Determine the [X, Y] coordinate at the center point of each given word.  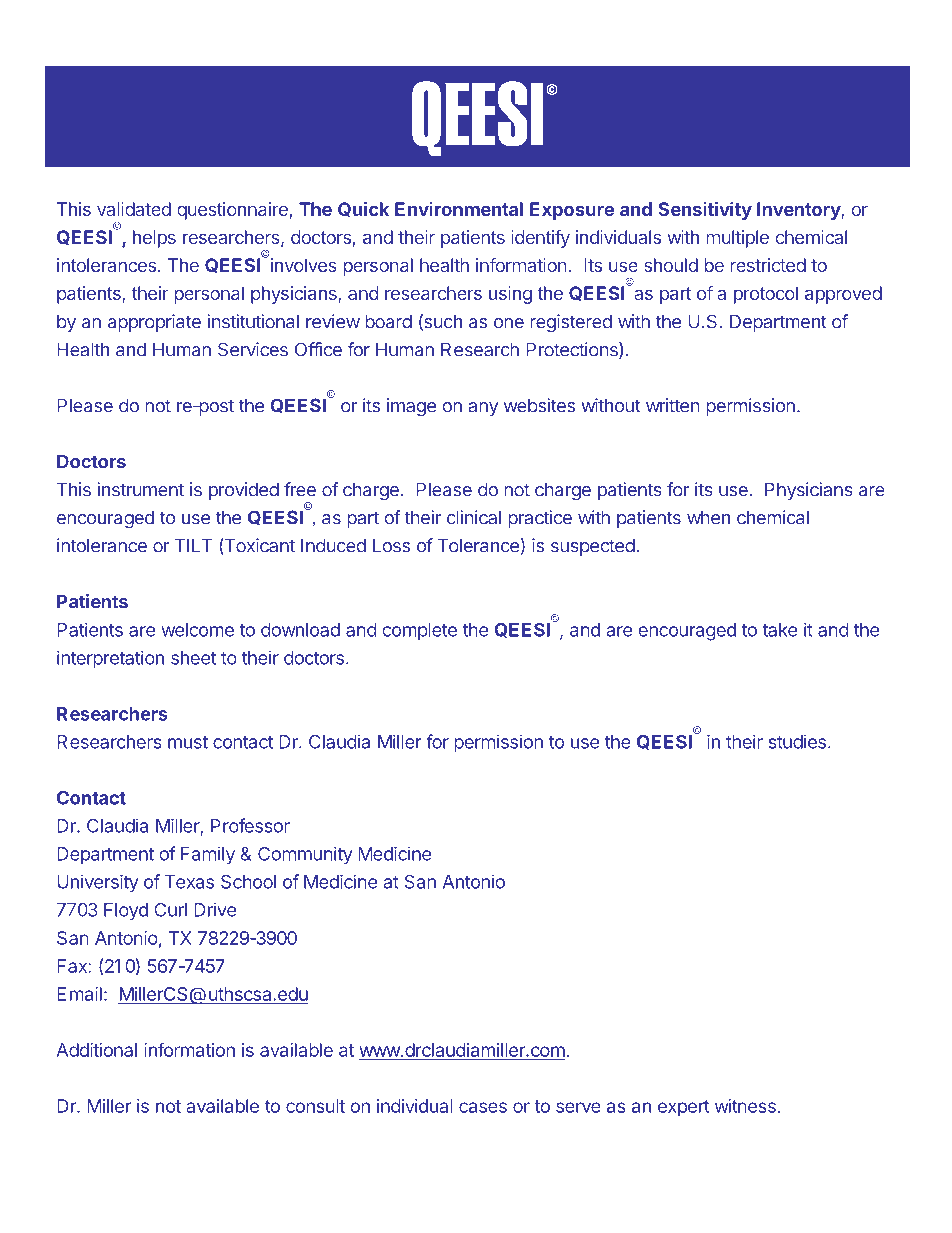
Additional [96, 1050]
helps [154, 239]
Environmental [459, 209]
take [780, 630]
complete [420, 631]
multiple [737, 239]
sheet [193, 658]
